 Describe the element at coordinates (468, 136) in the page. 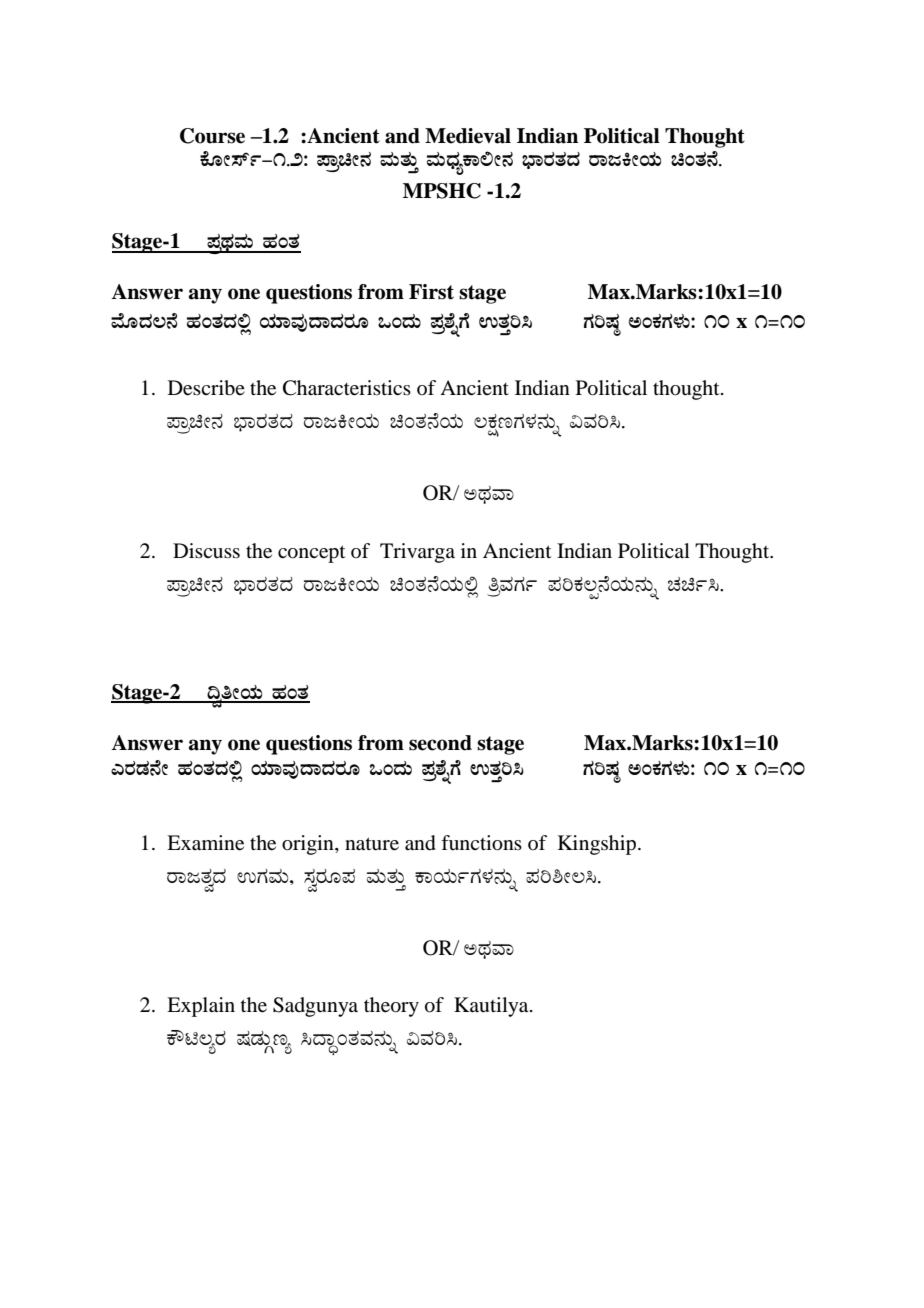

I see `Medieval` at that location.
